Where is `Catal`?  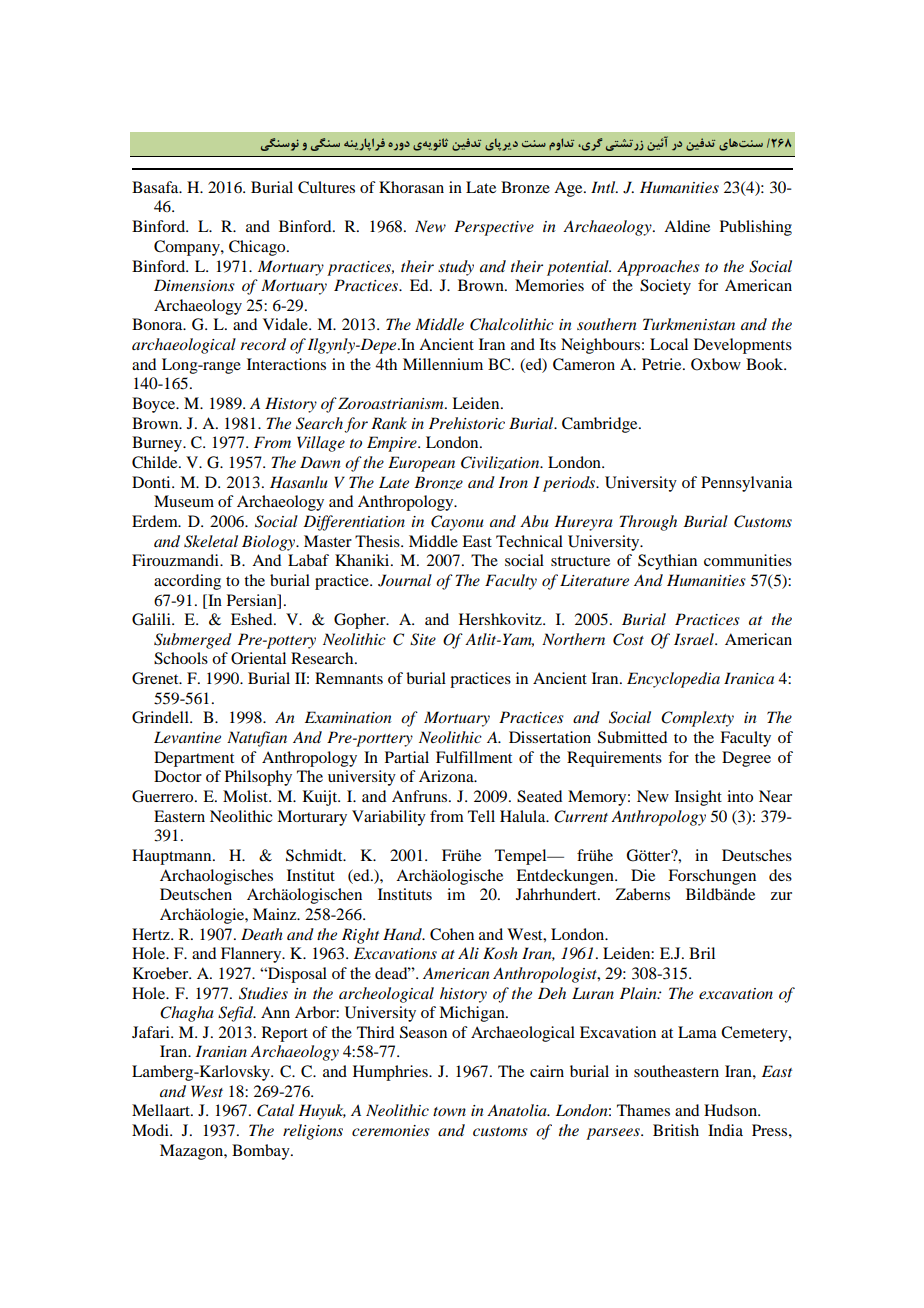 Catal is located at coordinates (275, 1110).
